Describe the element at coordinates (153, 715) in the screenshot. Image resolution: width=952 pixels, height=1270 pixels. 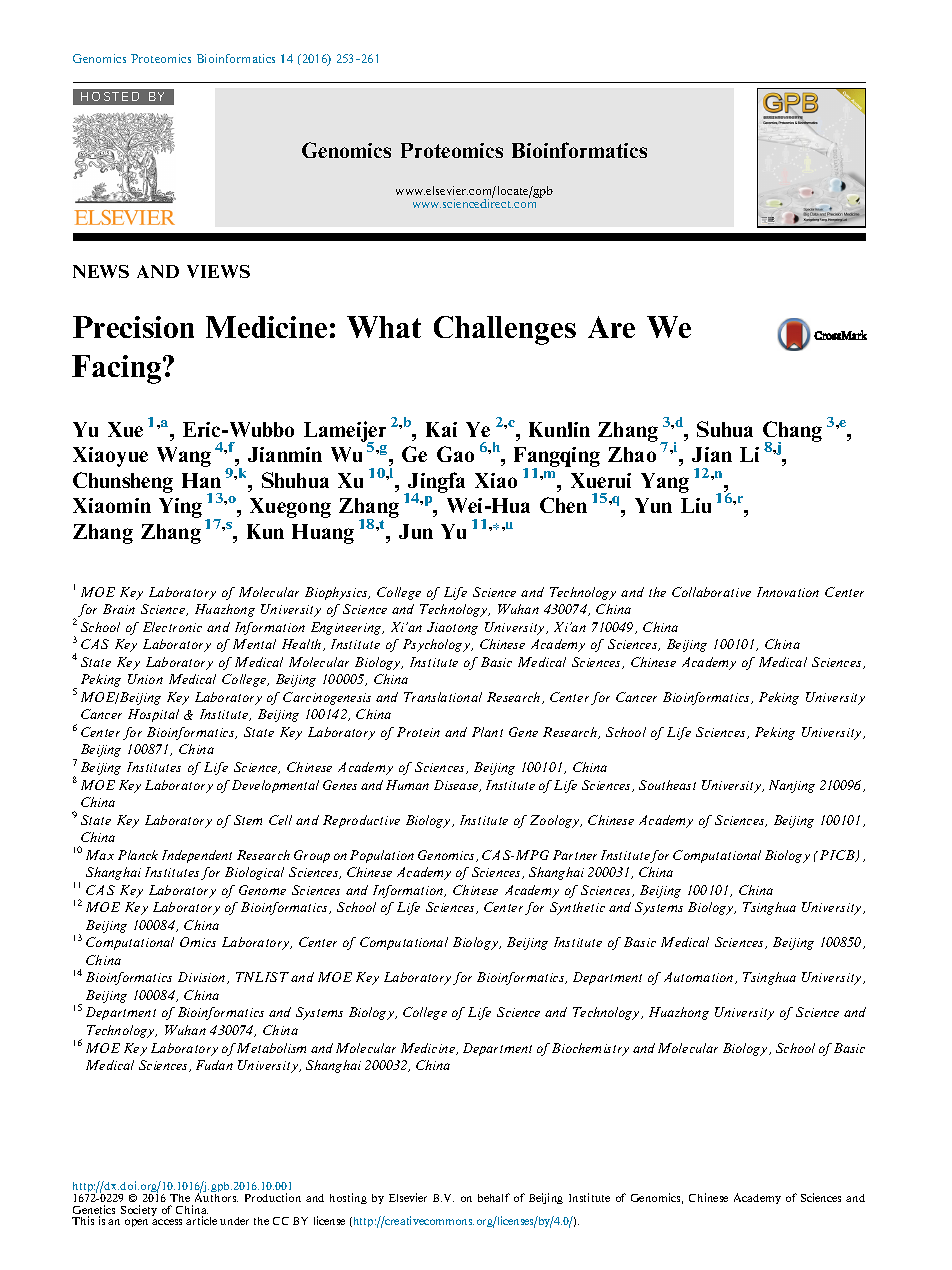
I see `Hospital` at that location.
